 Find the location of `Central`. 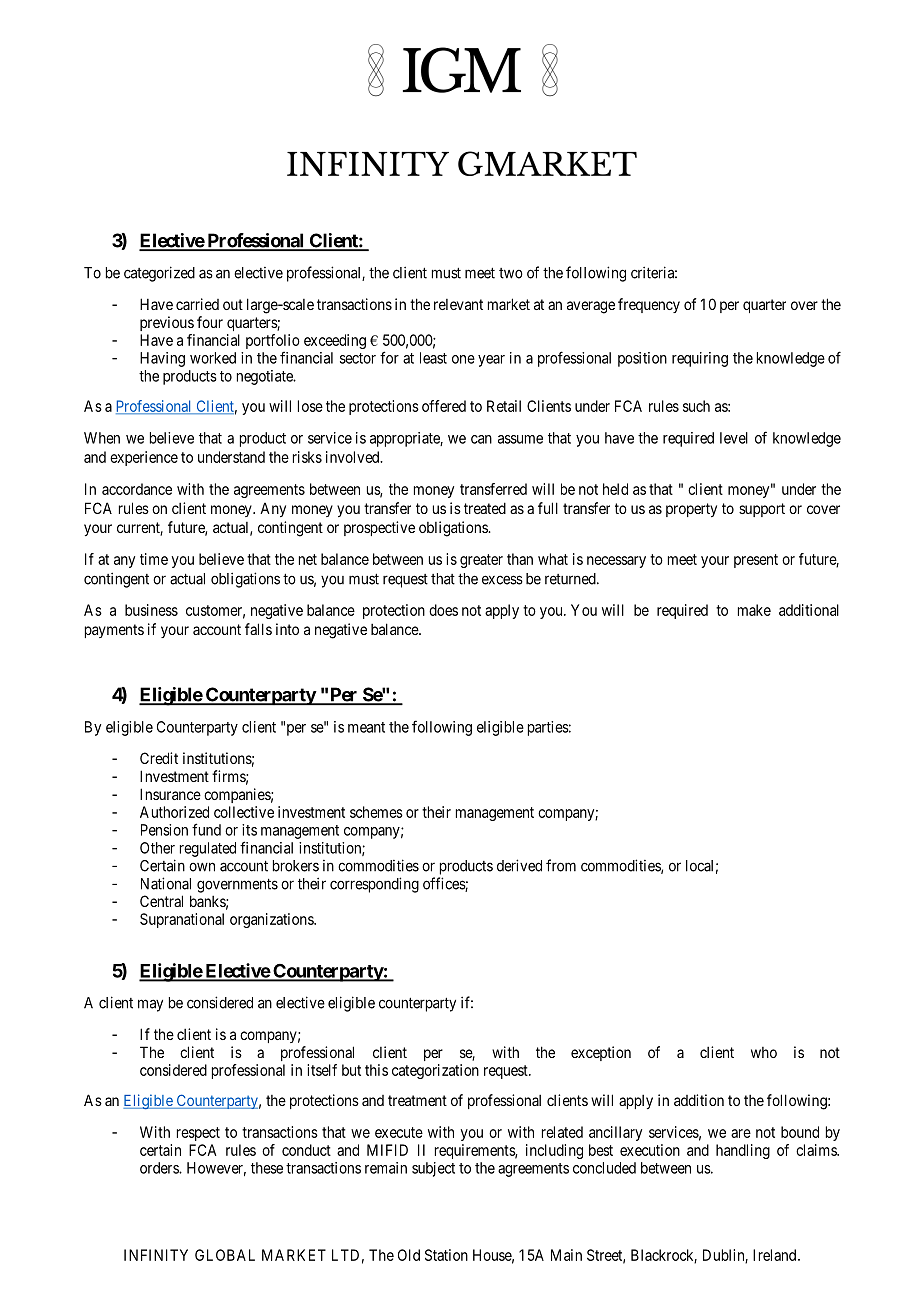

Central is located at coordinates (161, 901).
